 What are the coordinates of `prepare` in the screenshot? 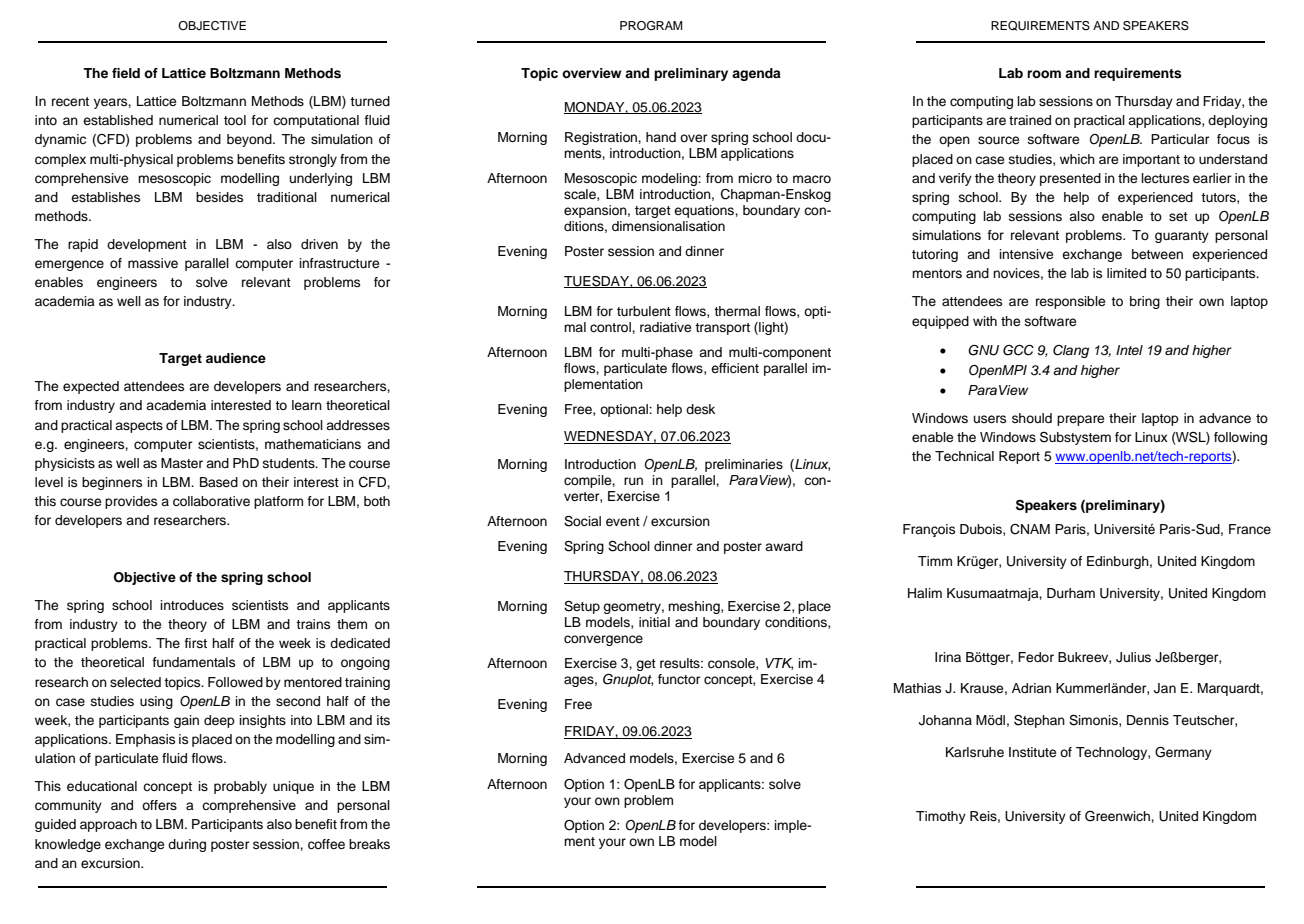 It's located at (1080, 420).
